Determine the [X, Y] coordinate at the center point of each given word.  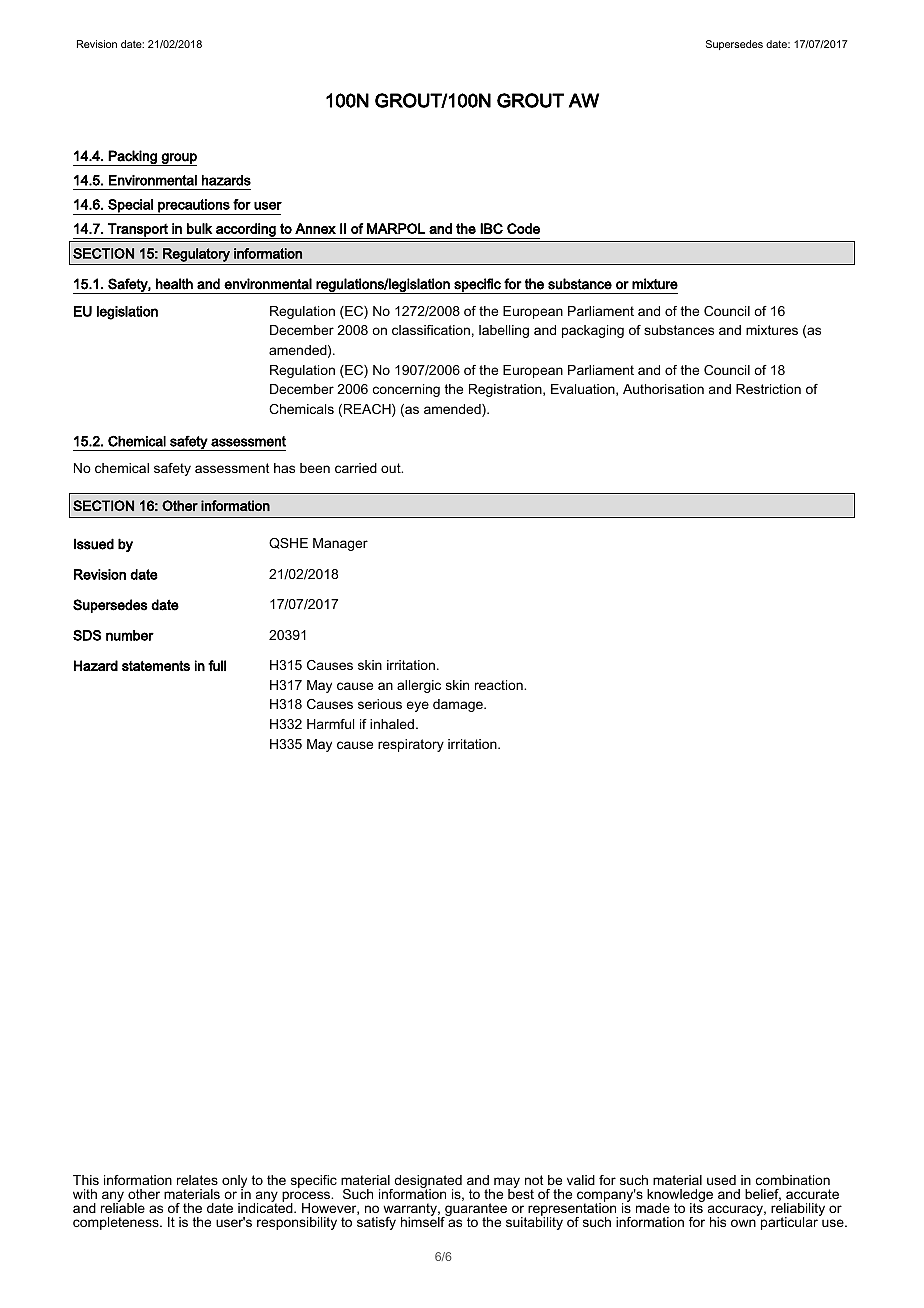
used [721, 1180]
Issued [94, 544]
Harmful [330, 724]
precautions [194, 207]
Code [523, 228]
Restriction [768, 389]
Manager [340, 544]
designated [427, 1183]
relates [197, 1180]
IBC [491, 228]
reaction [500, 685]
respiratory [411, 745]
